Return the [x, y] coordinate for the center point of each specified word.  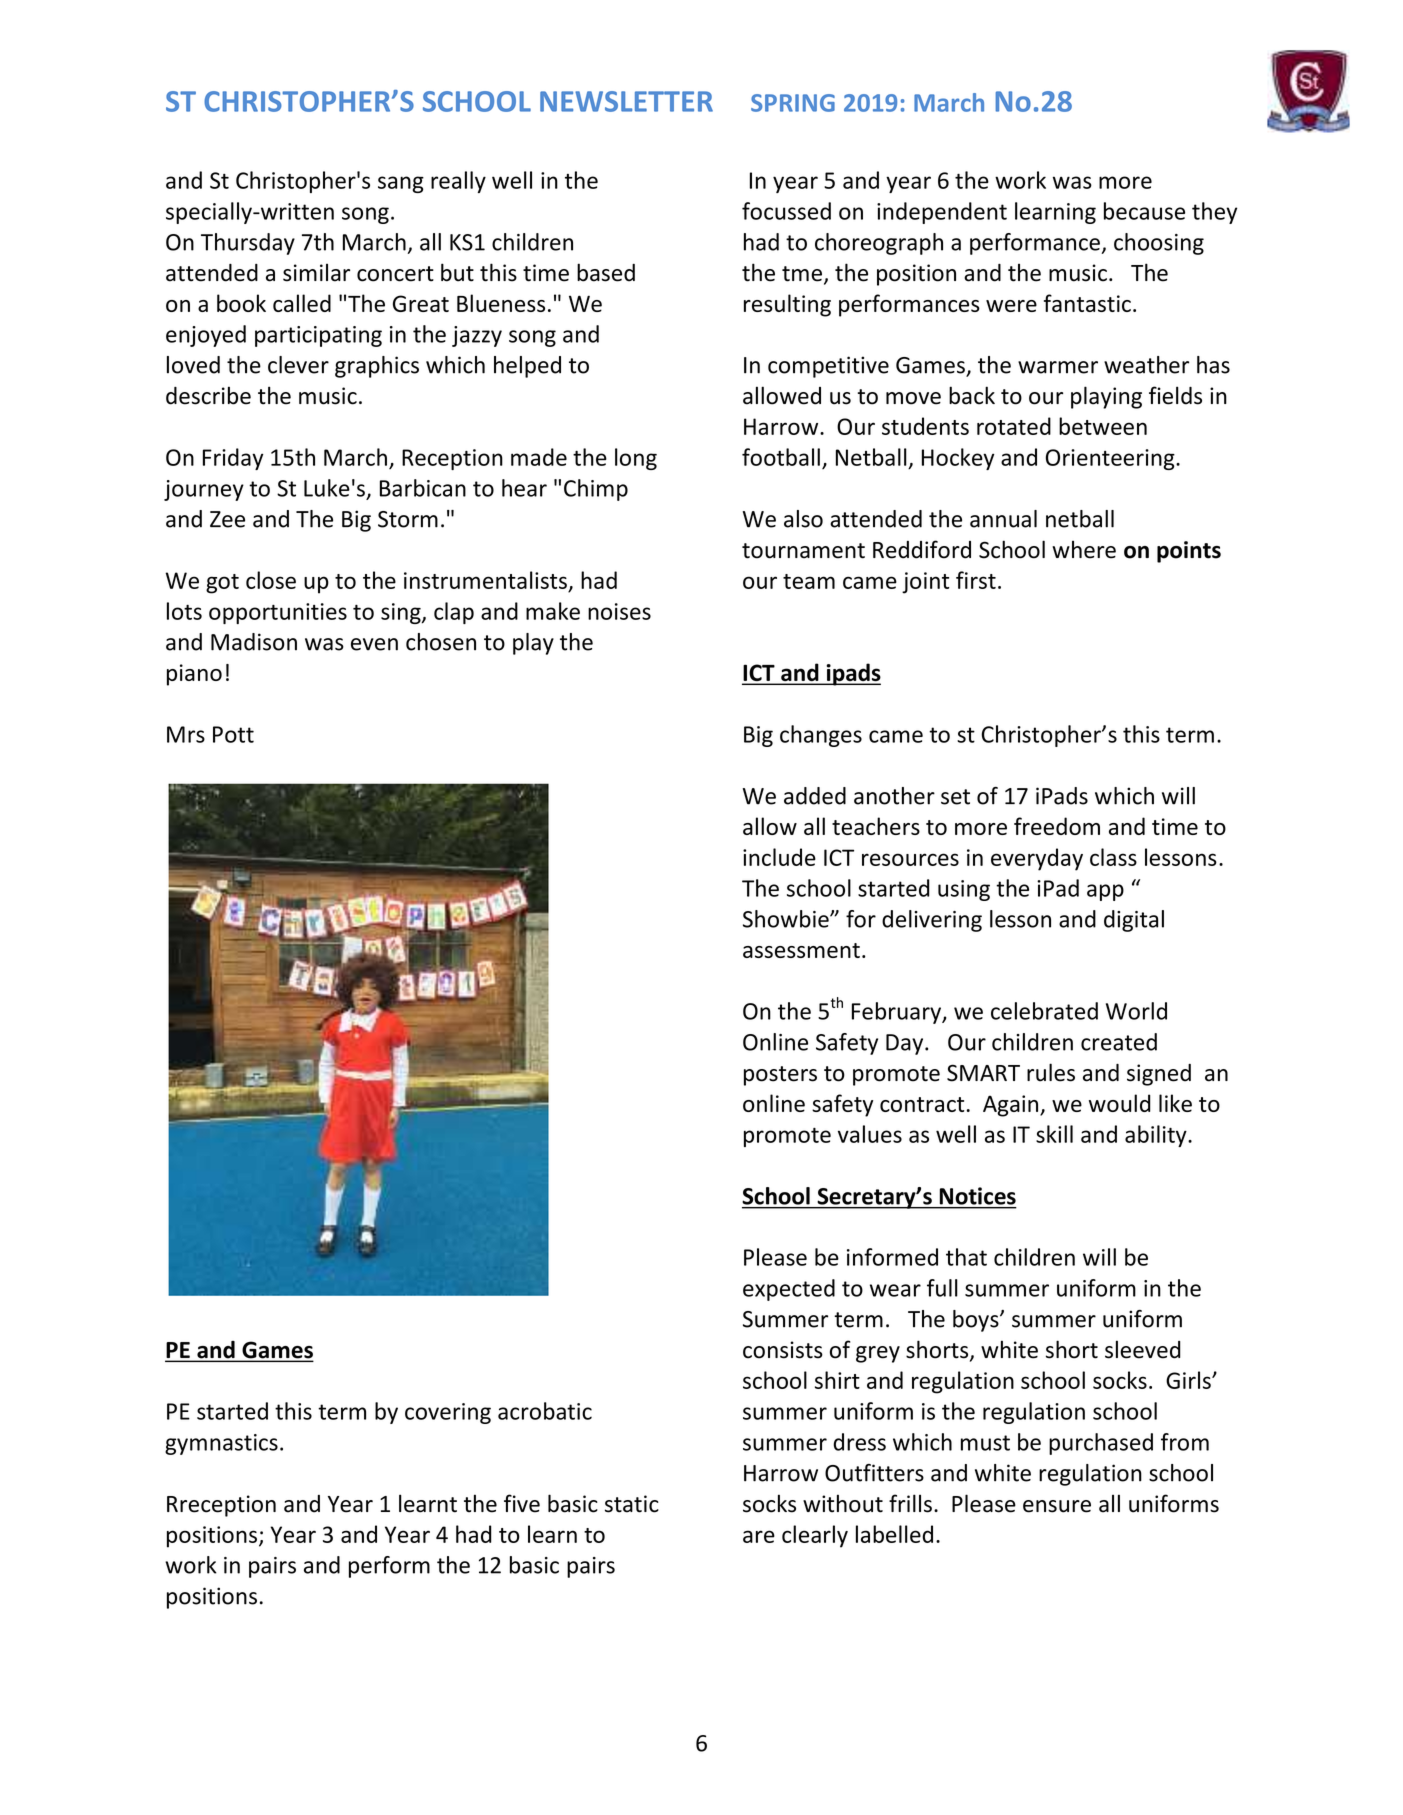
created [1119, 1042]
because [1144, 211]
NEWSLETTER [626, 101]
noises [619, 611]
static [632, 1504]
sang [401, 184]
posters [780, 1076]
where [1084, 550]
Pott [233, 734]
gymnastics [221, 1444]
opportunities [278, 613]
